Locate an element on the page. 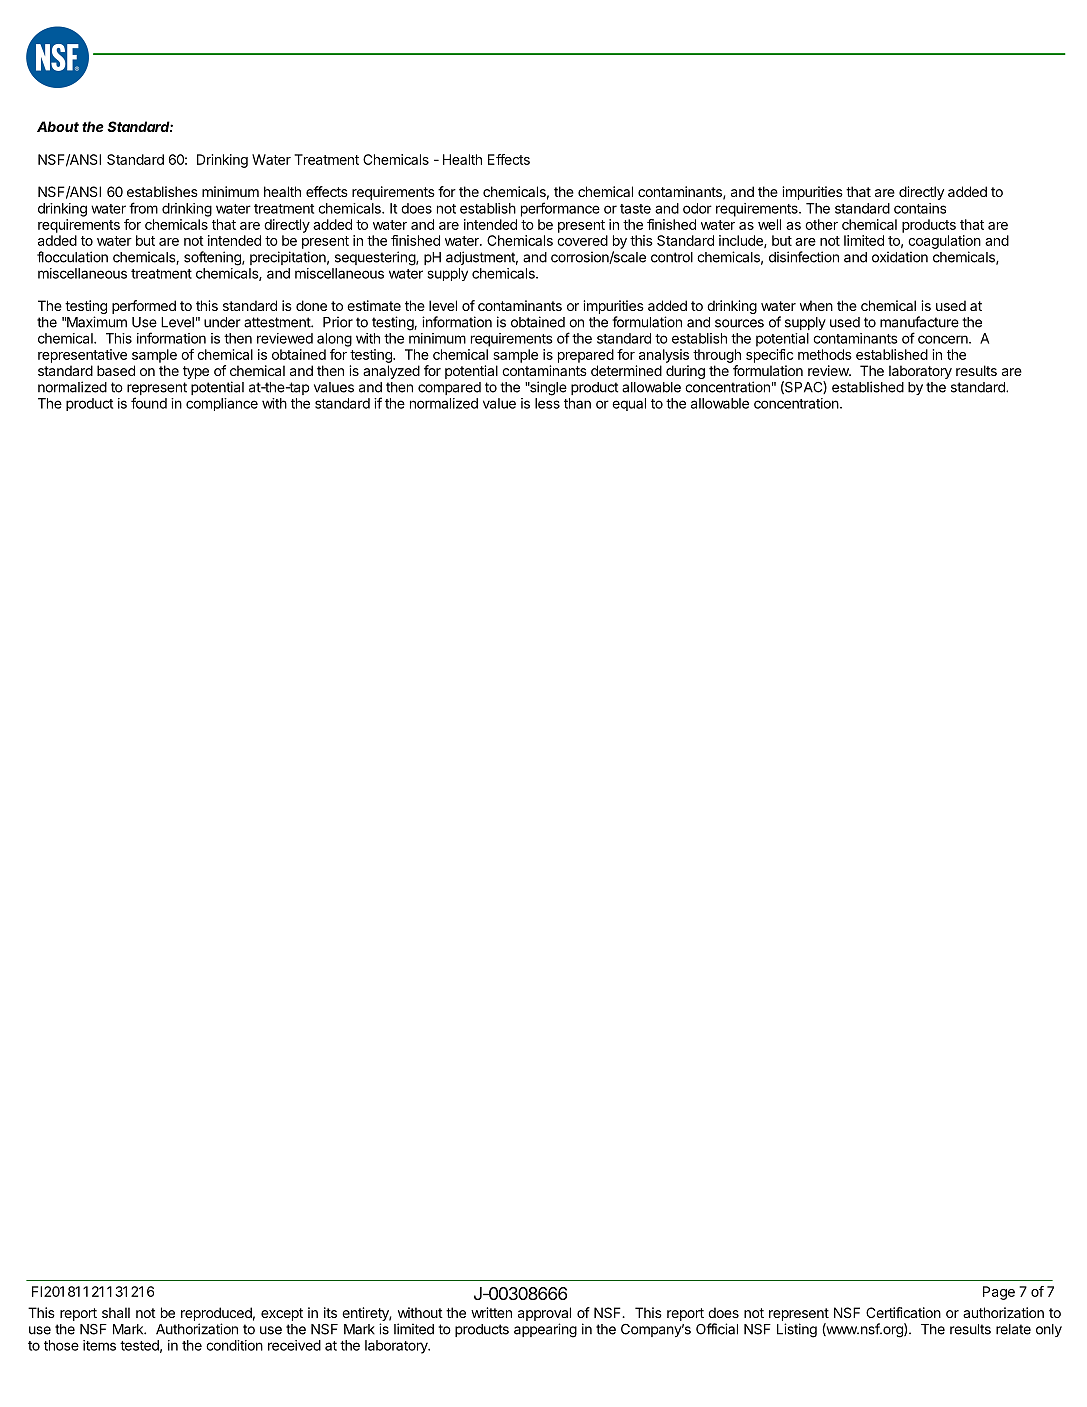  shall is located at coordinates (116, 1312).
